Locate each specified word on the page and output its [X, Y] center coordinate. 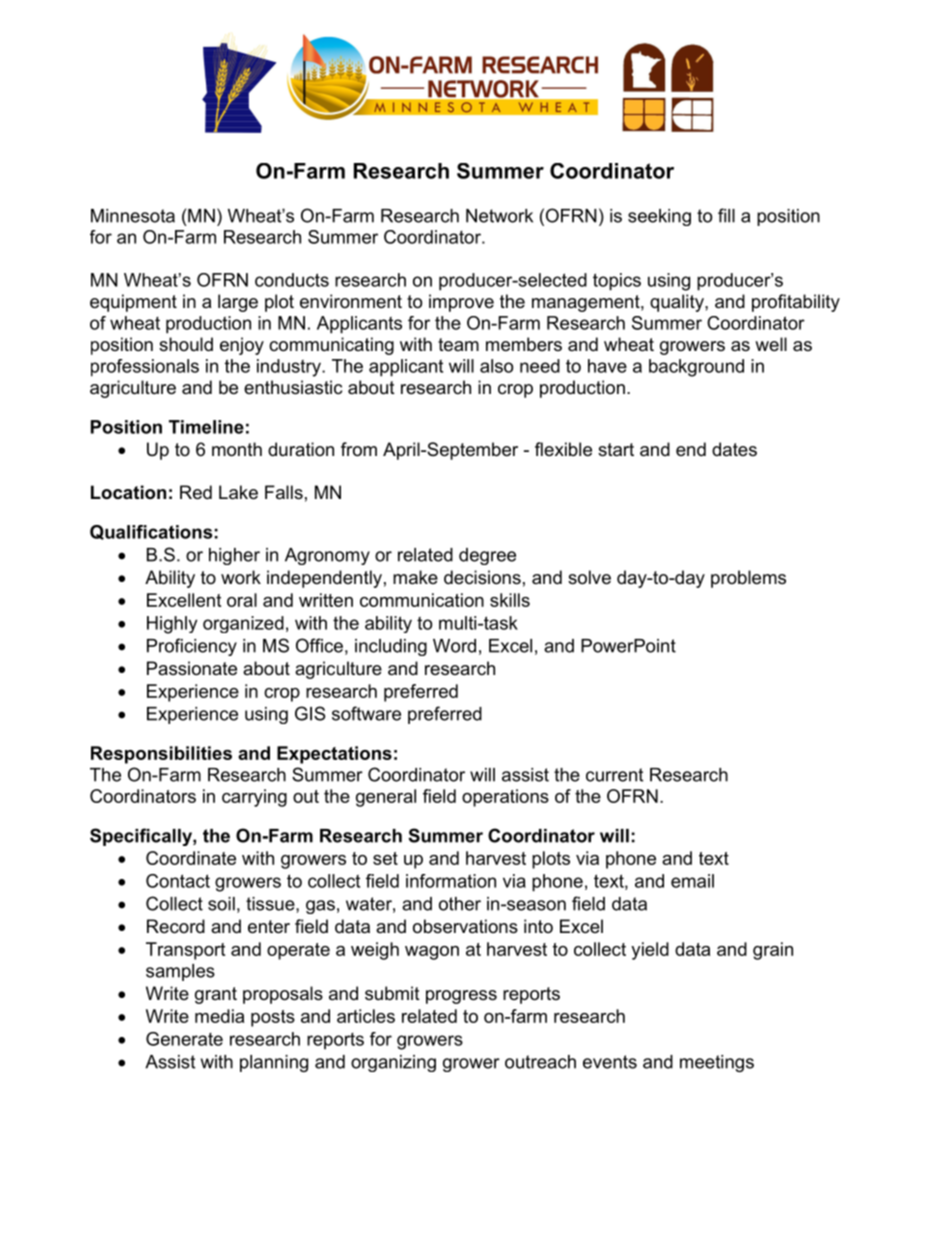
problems [748, 579]
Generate [184, 1039]
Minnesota [133, 216]
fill [726, 215]
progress [461, 997]
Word [454, 646]
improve [461, 303]
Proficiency [192, 647]
